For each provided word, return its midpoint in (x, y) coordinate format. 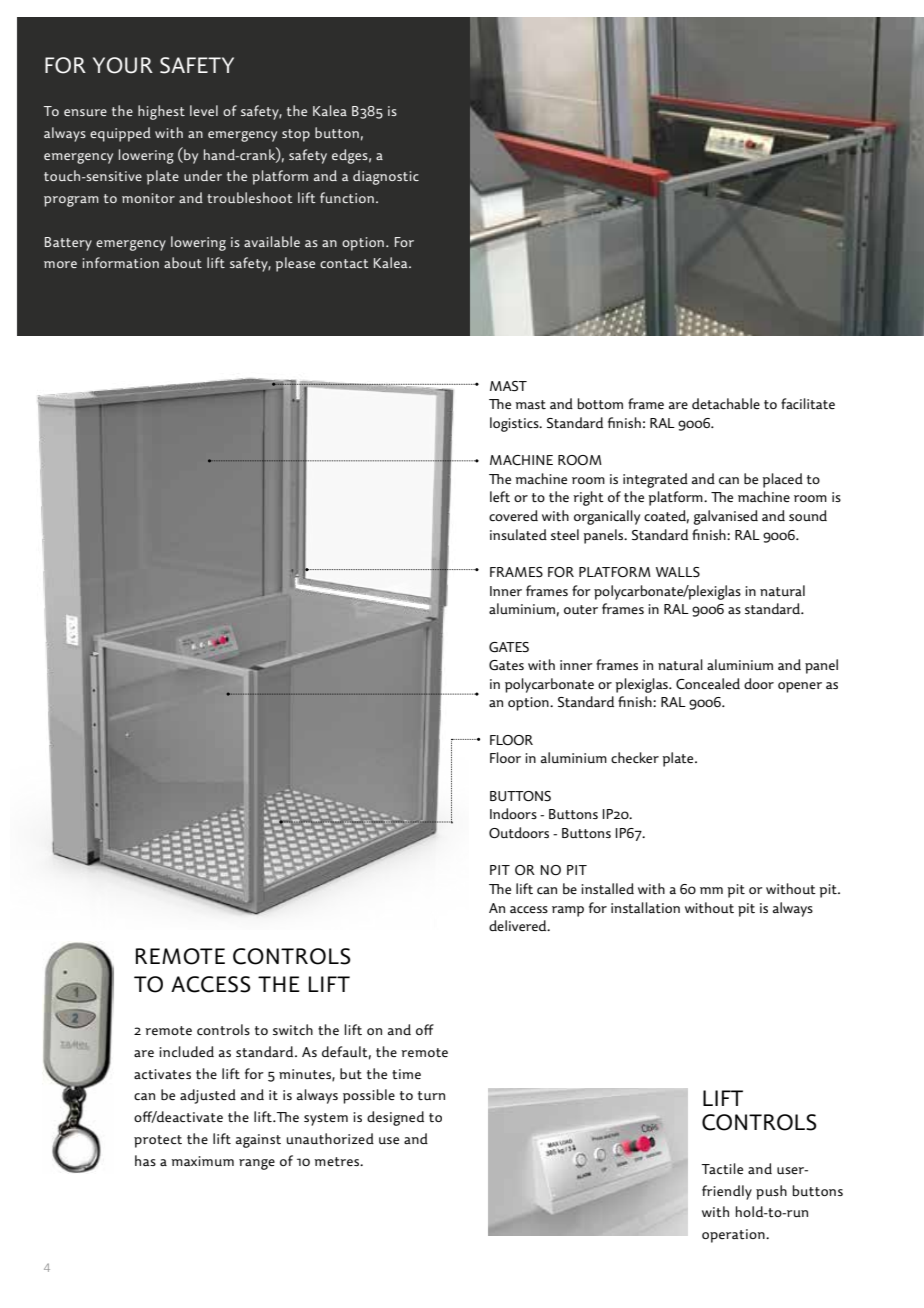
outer (581, 609)
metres (338, 1161)
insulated (518, 534)
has (145, 1160)
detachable (726, 403)
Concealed (708, 683)
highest (161, 112)
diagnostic (386, 177)
